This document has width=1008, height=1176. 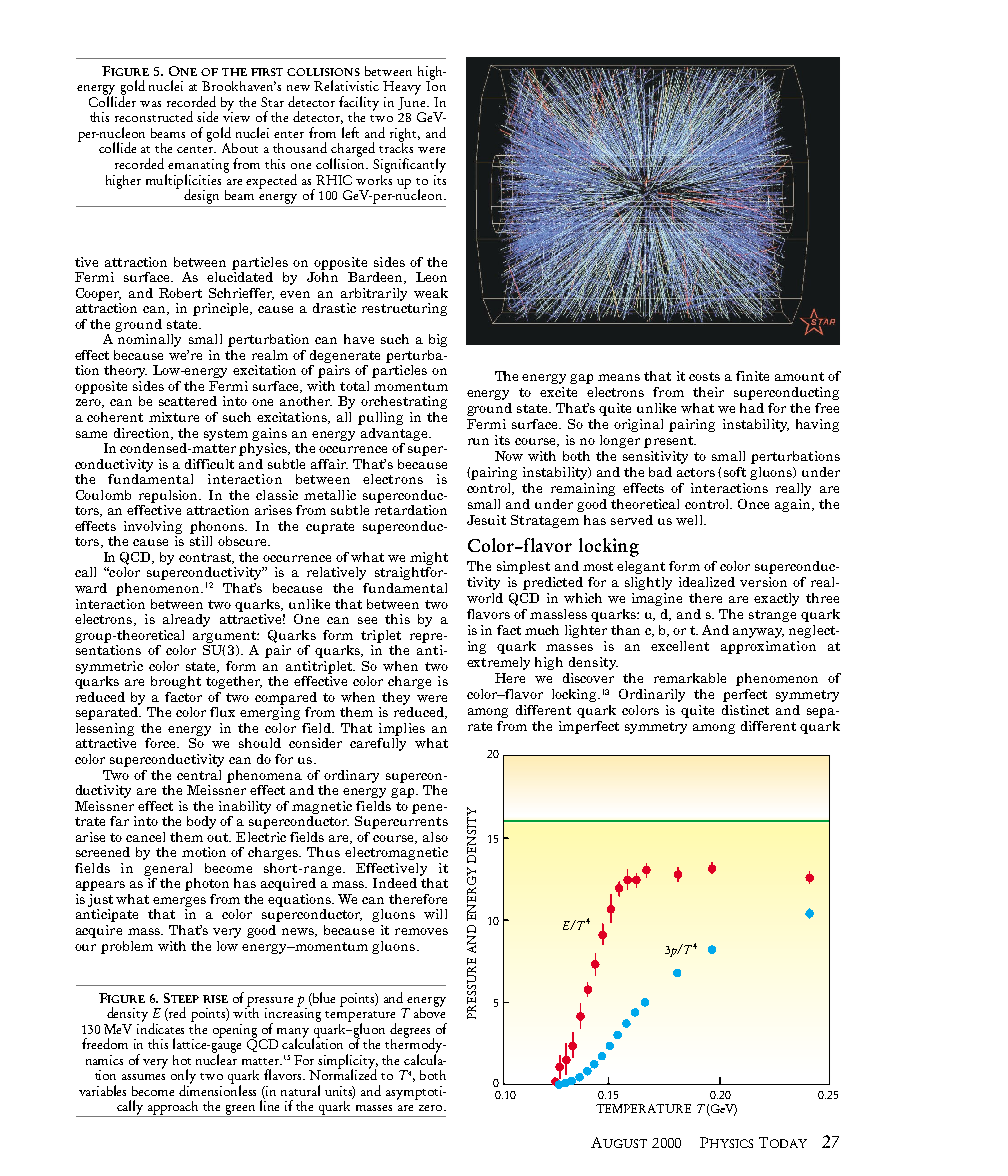 I want to click on Heavy, so click(x=402, y=88).
